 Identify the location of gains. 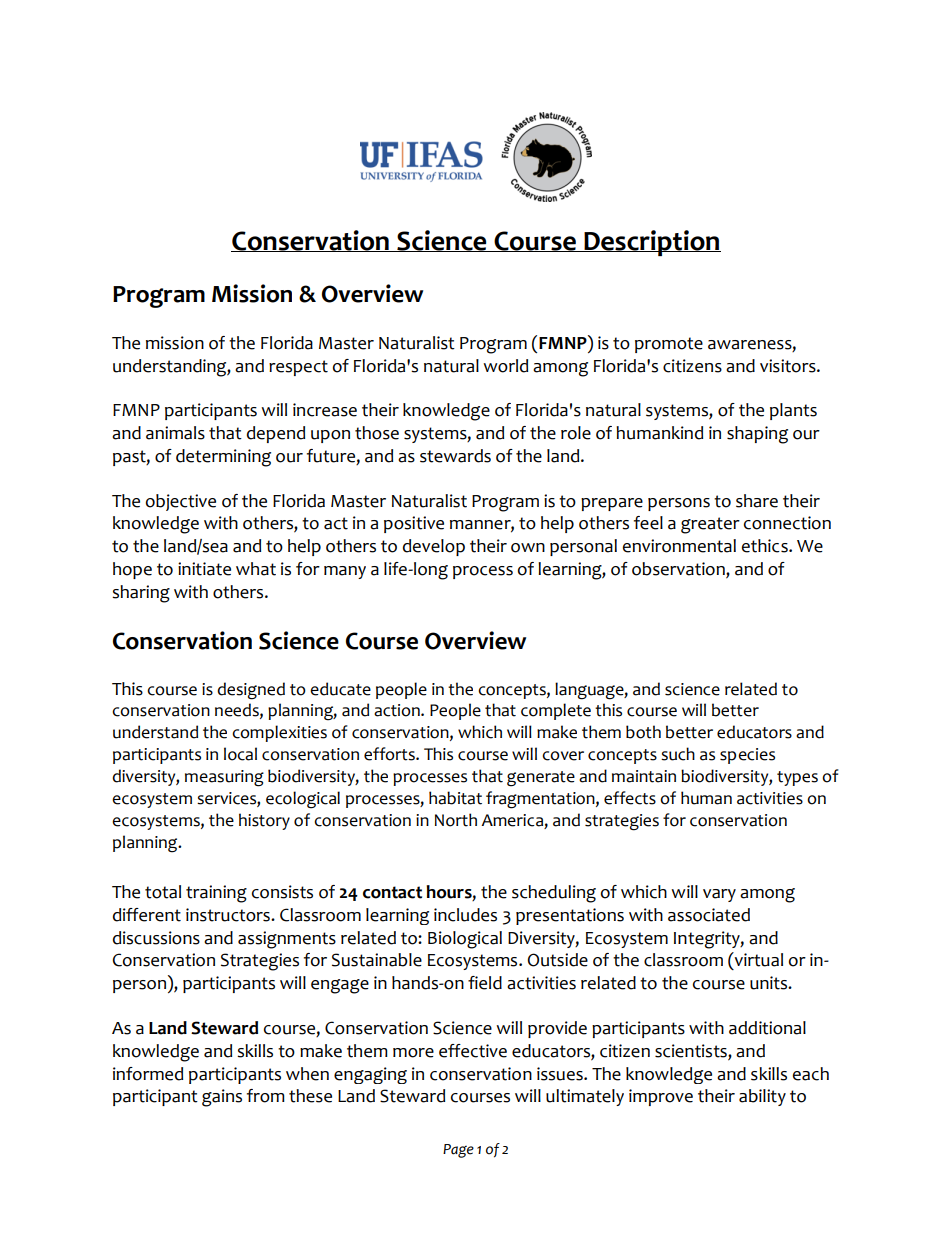
(222, 1098).
